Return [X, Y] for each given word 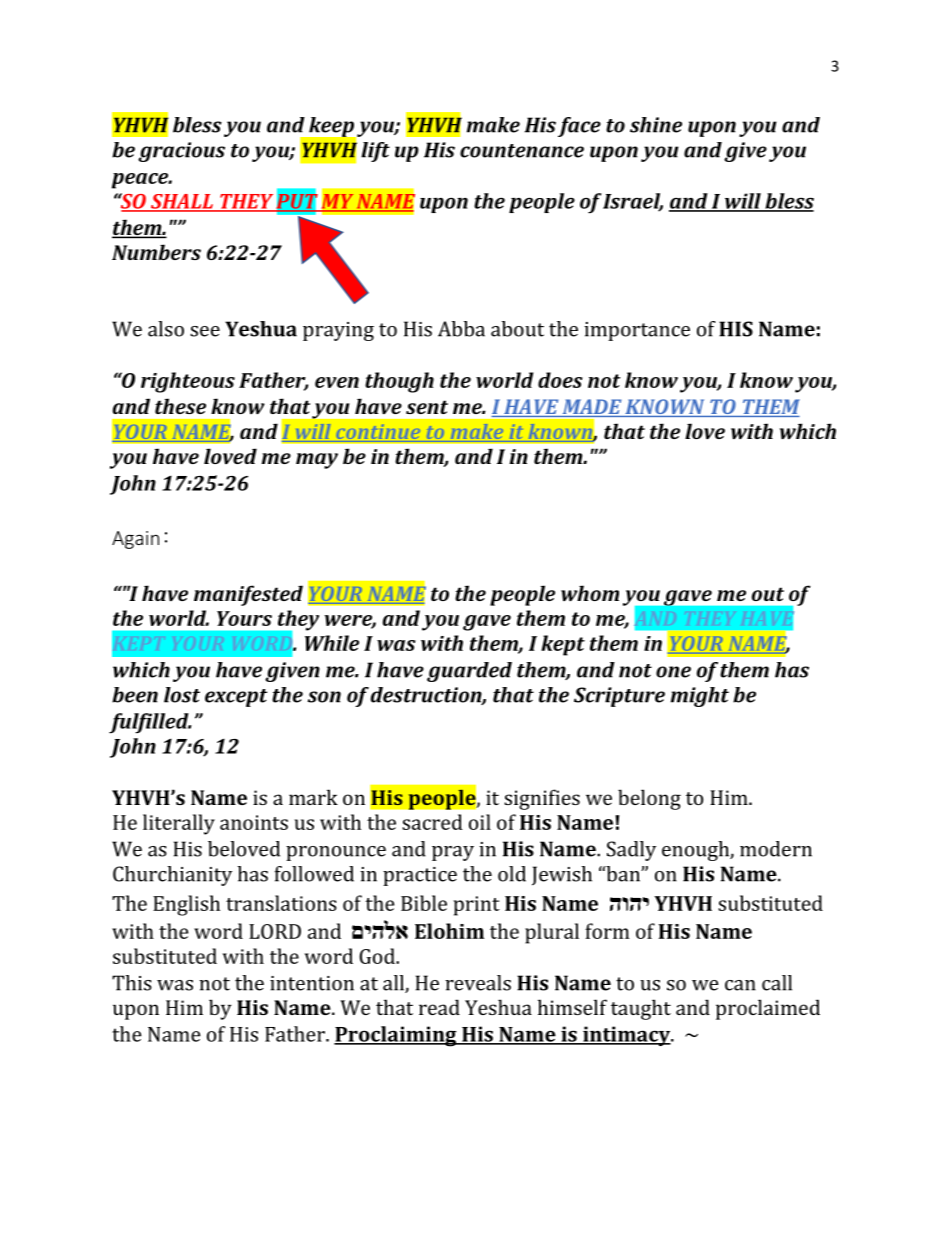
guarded [469, 672]
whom [590, 593]
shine [656, 125]
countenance [522, 151]
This [132, 983]
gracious [181, 152]
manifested [248, 595]
